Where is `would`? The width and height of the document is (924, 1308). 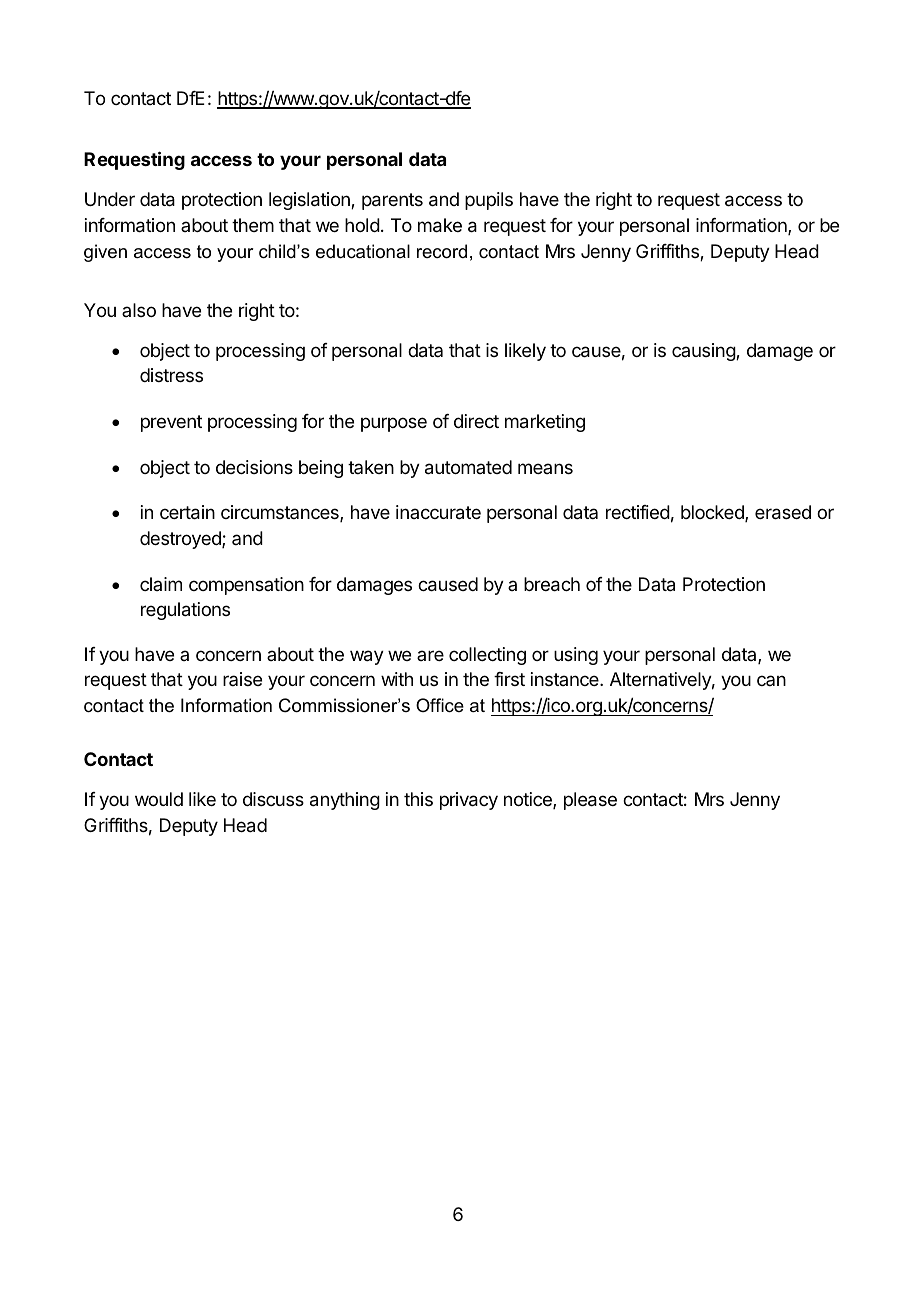
would is located at coordinates (159, 799).
